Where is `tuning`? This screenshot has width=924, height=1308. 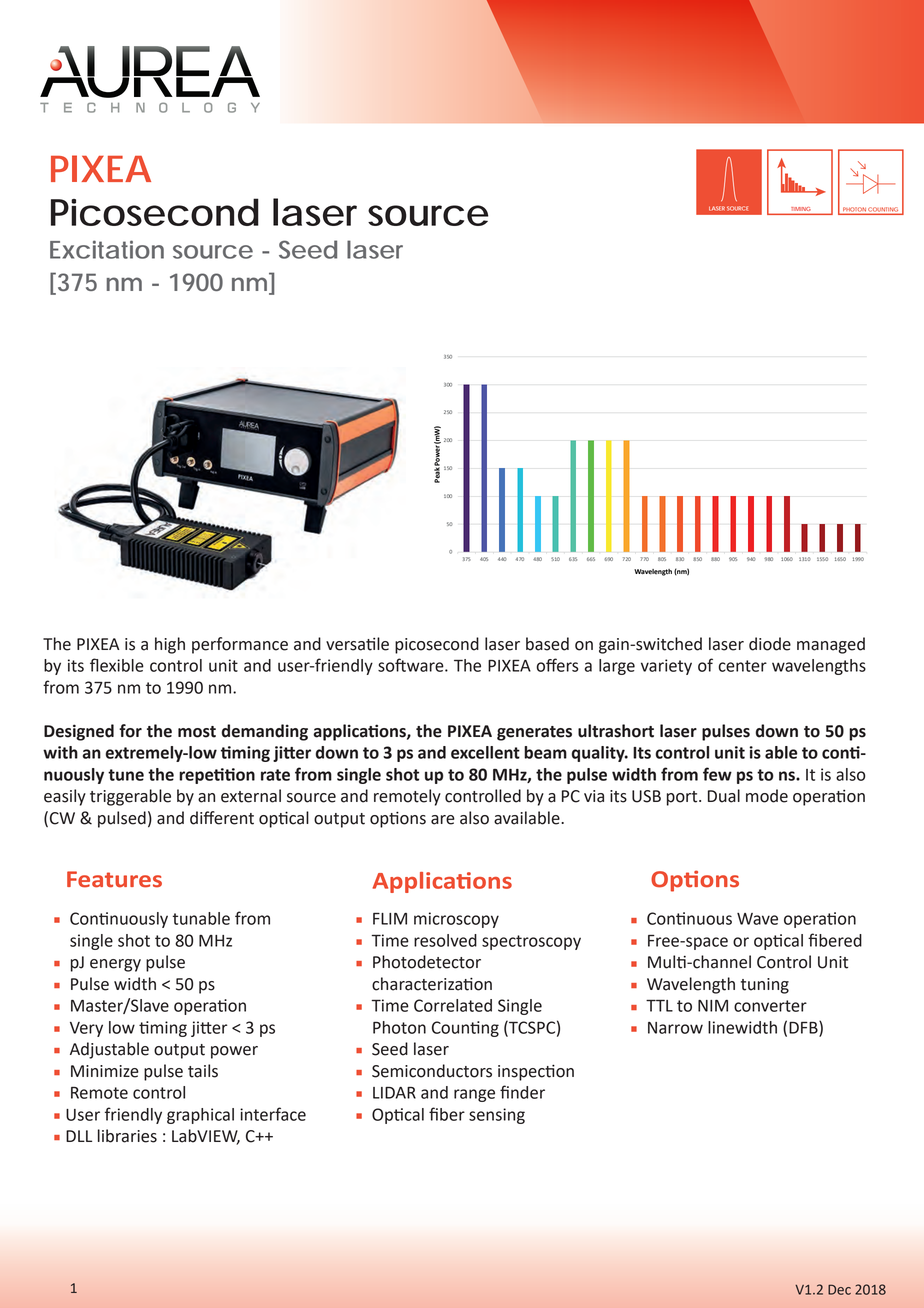
tuning is located at coordinates (765, 986).
